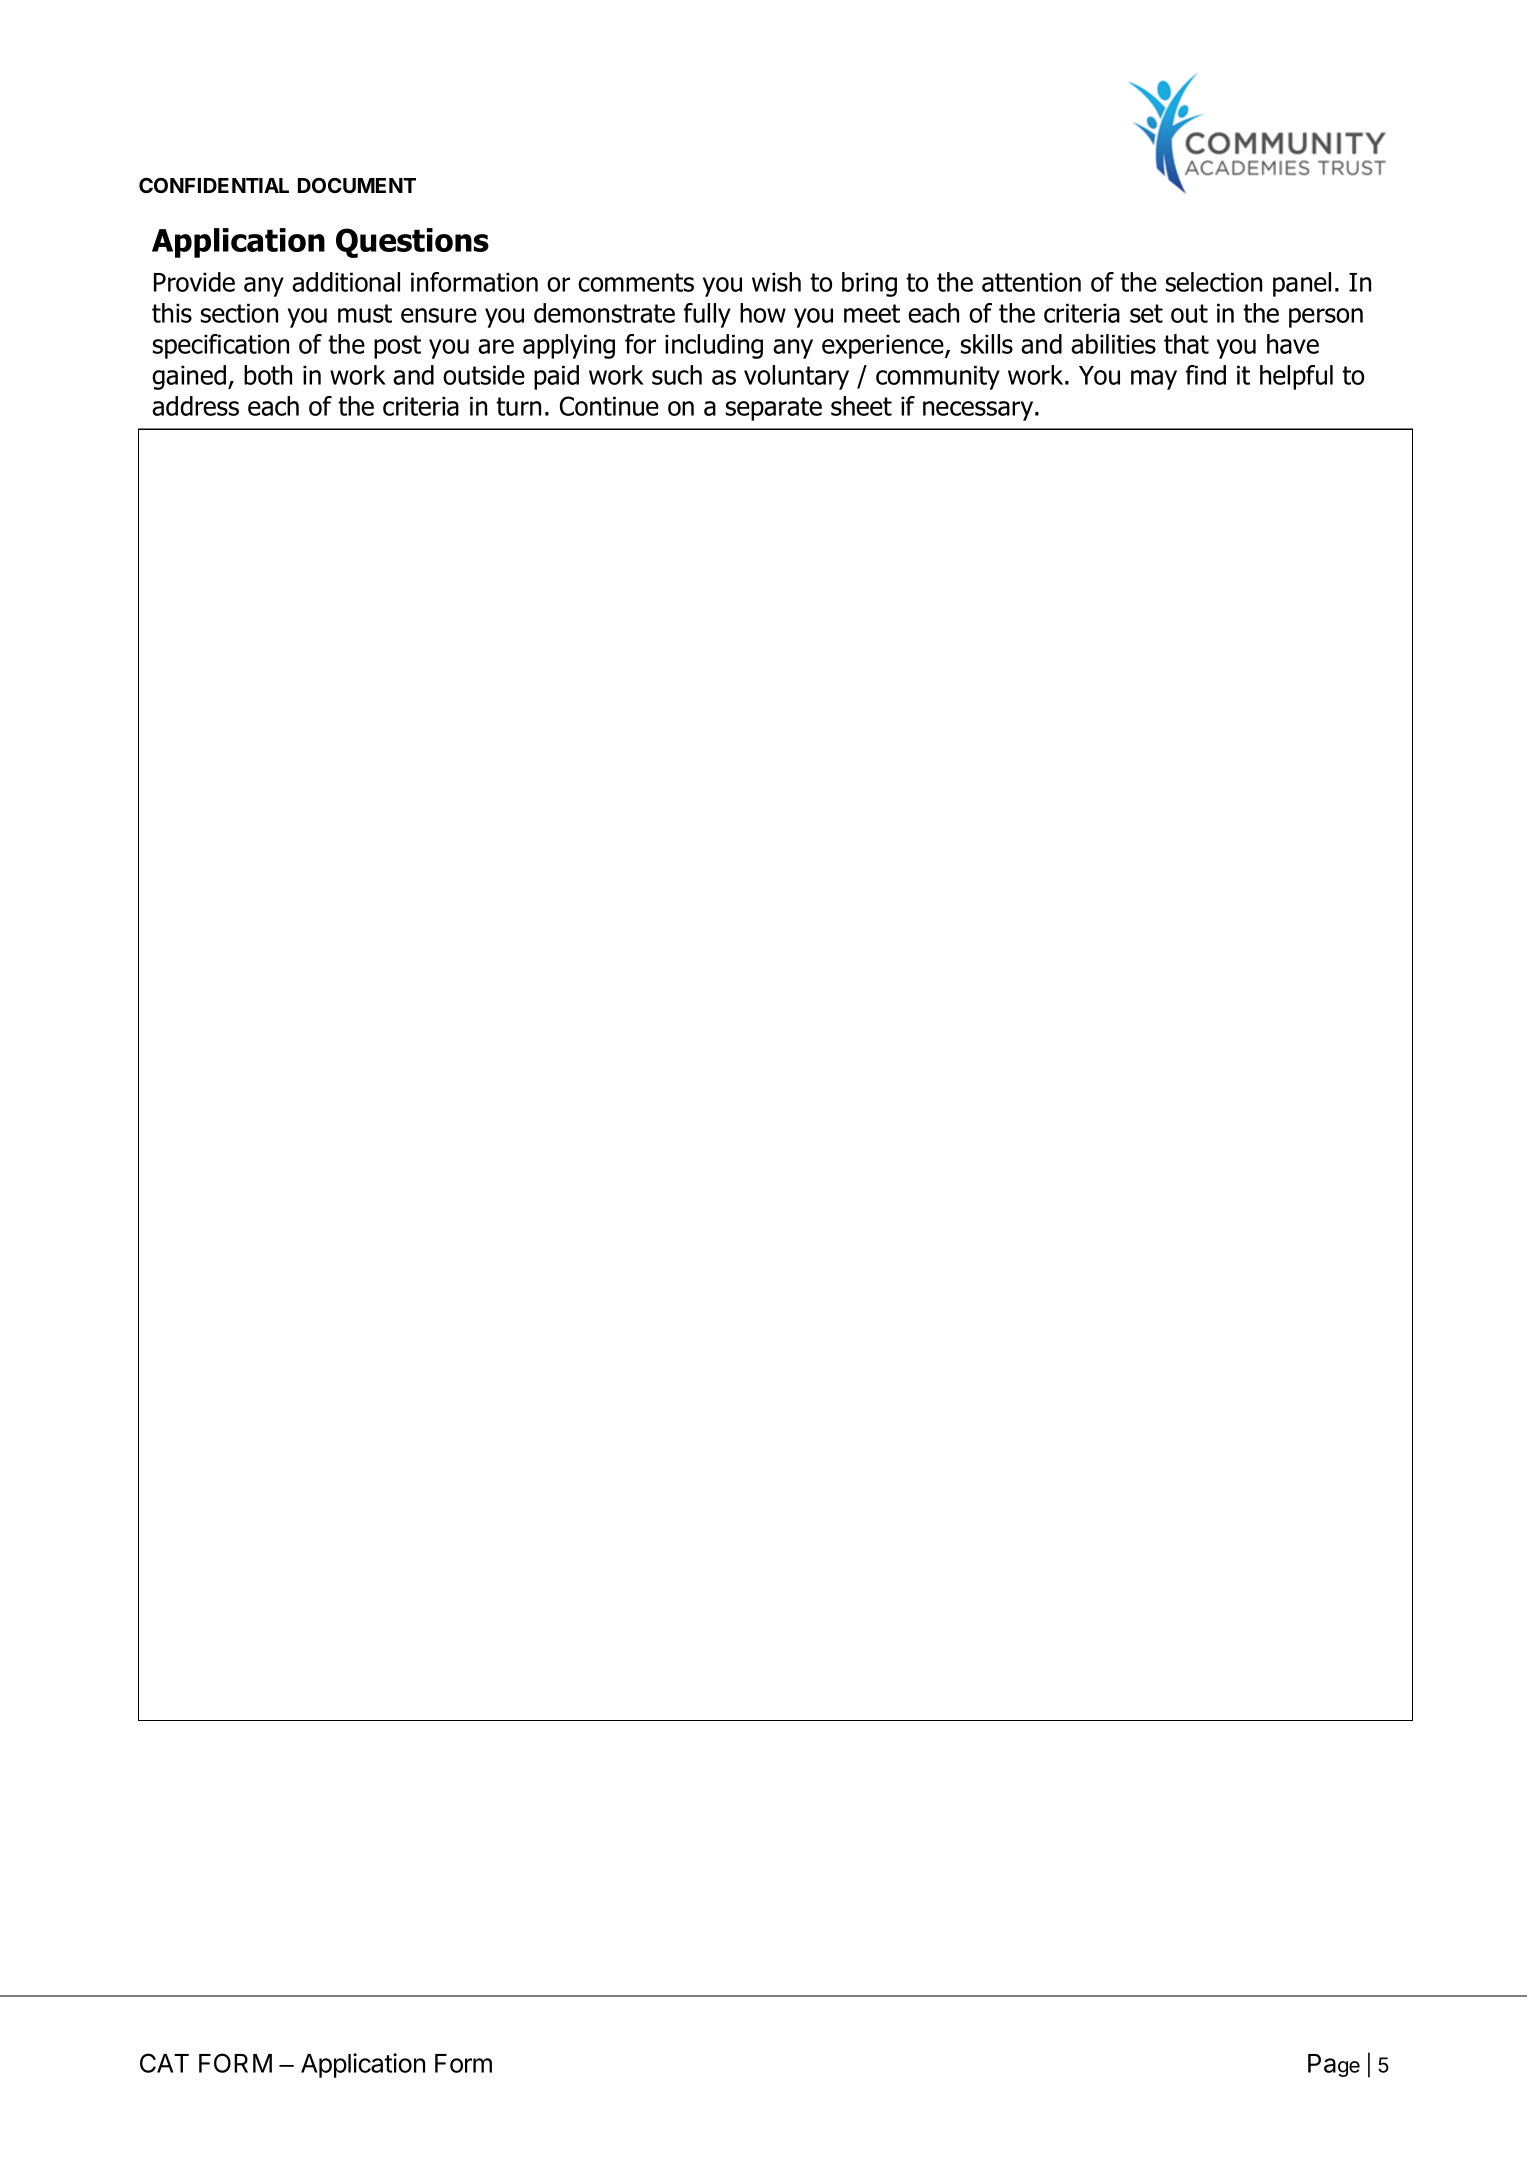  I want to click on including, so click(714, 346).
